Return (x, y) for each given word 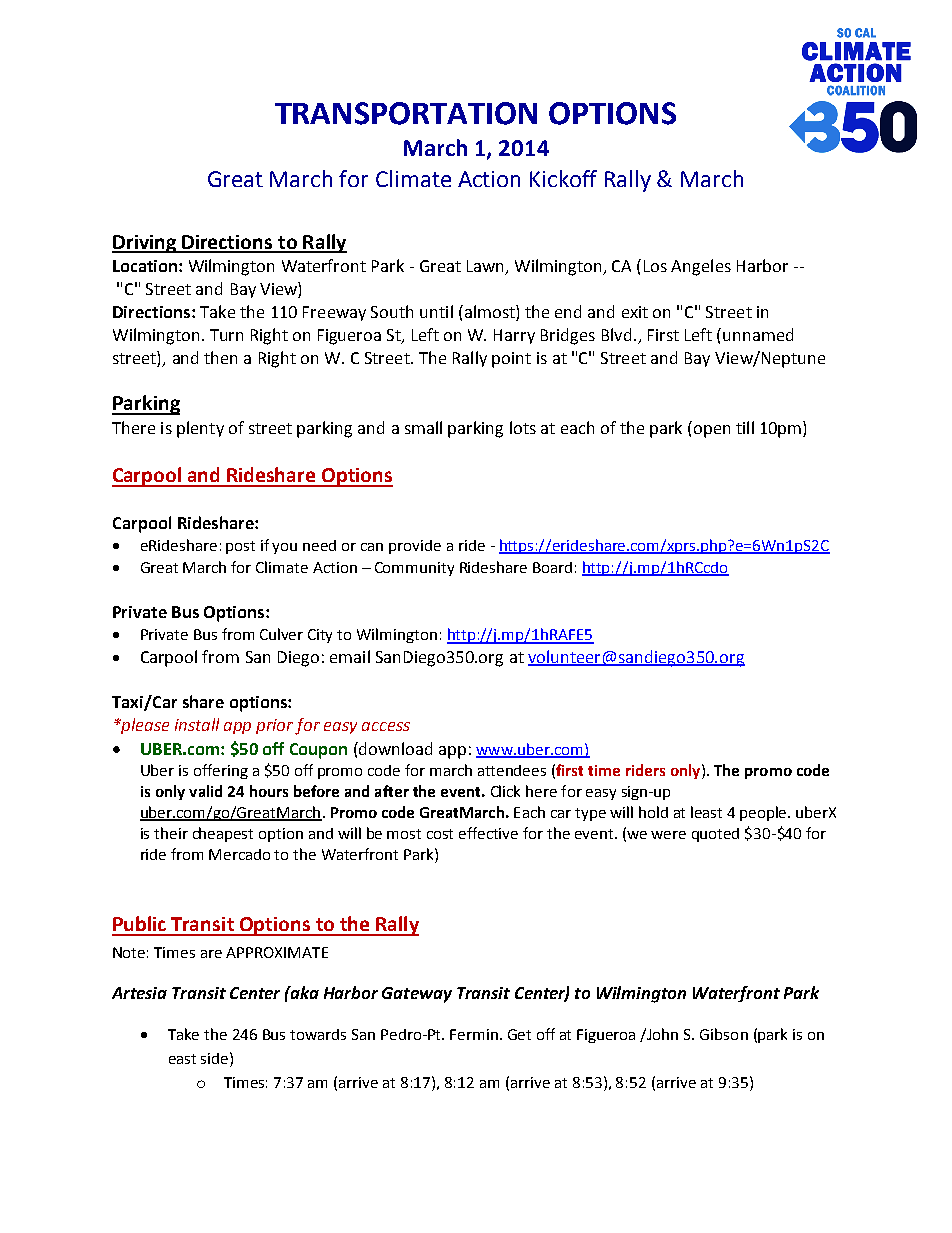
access (386, 726)
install (197, 724)
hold (653, 812)
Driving (145, 244)
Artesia (139, 993)
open (712, 431)
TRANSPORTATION (406, 113)
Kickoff (563, 178)
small (423, 427)
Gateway (417, 995)
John (662, 1034)
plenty (200, 429)
